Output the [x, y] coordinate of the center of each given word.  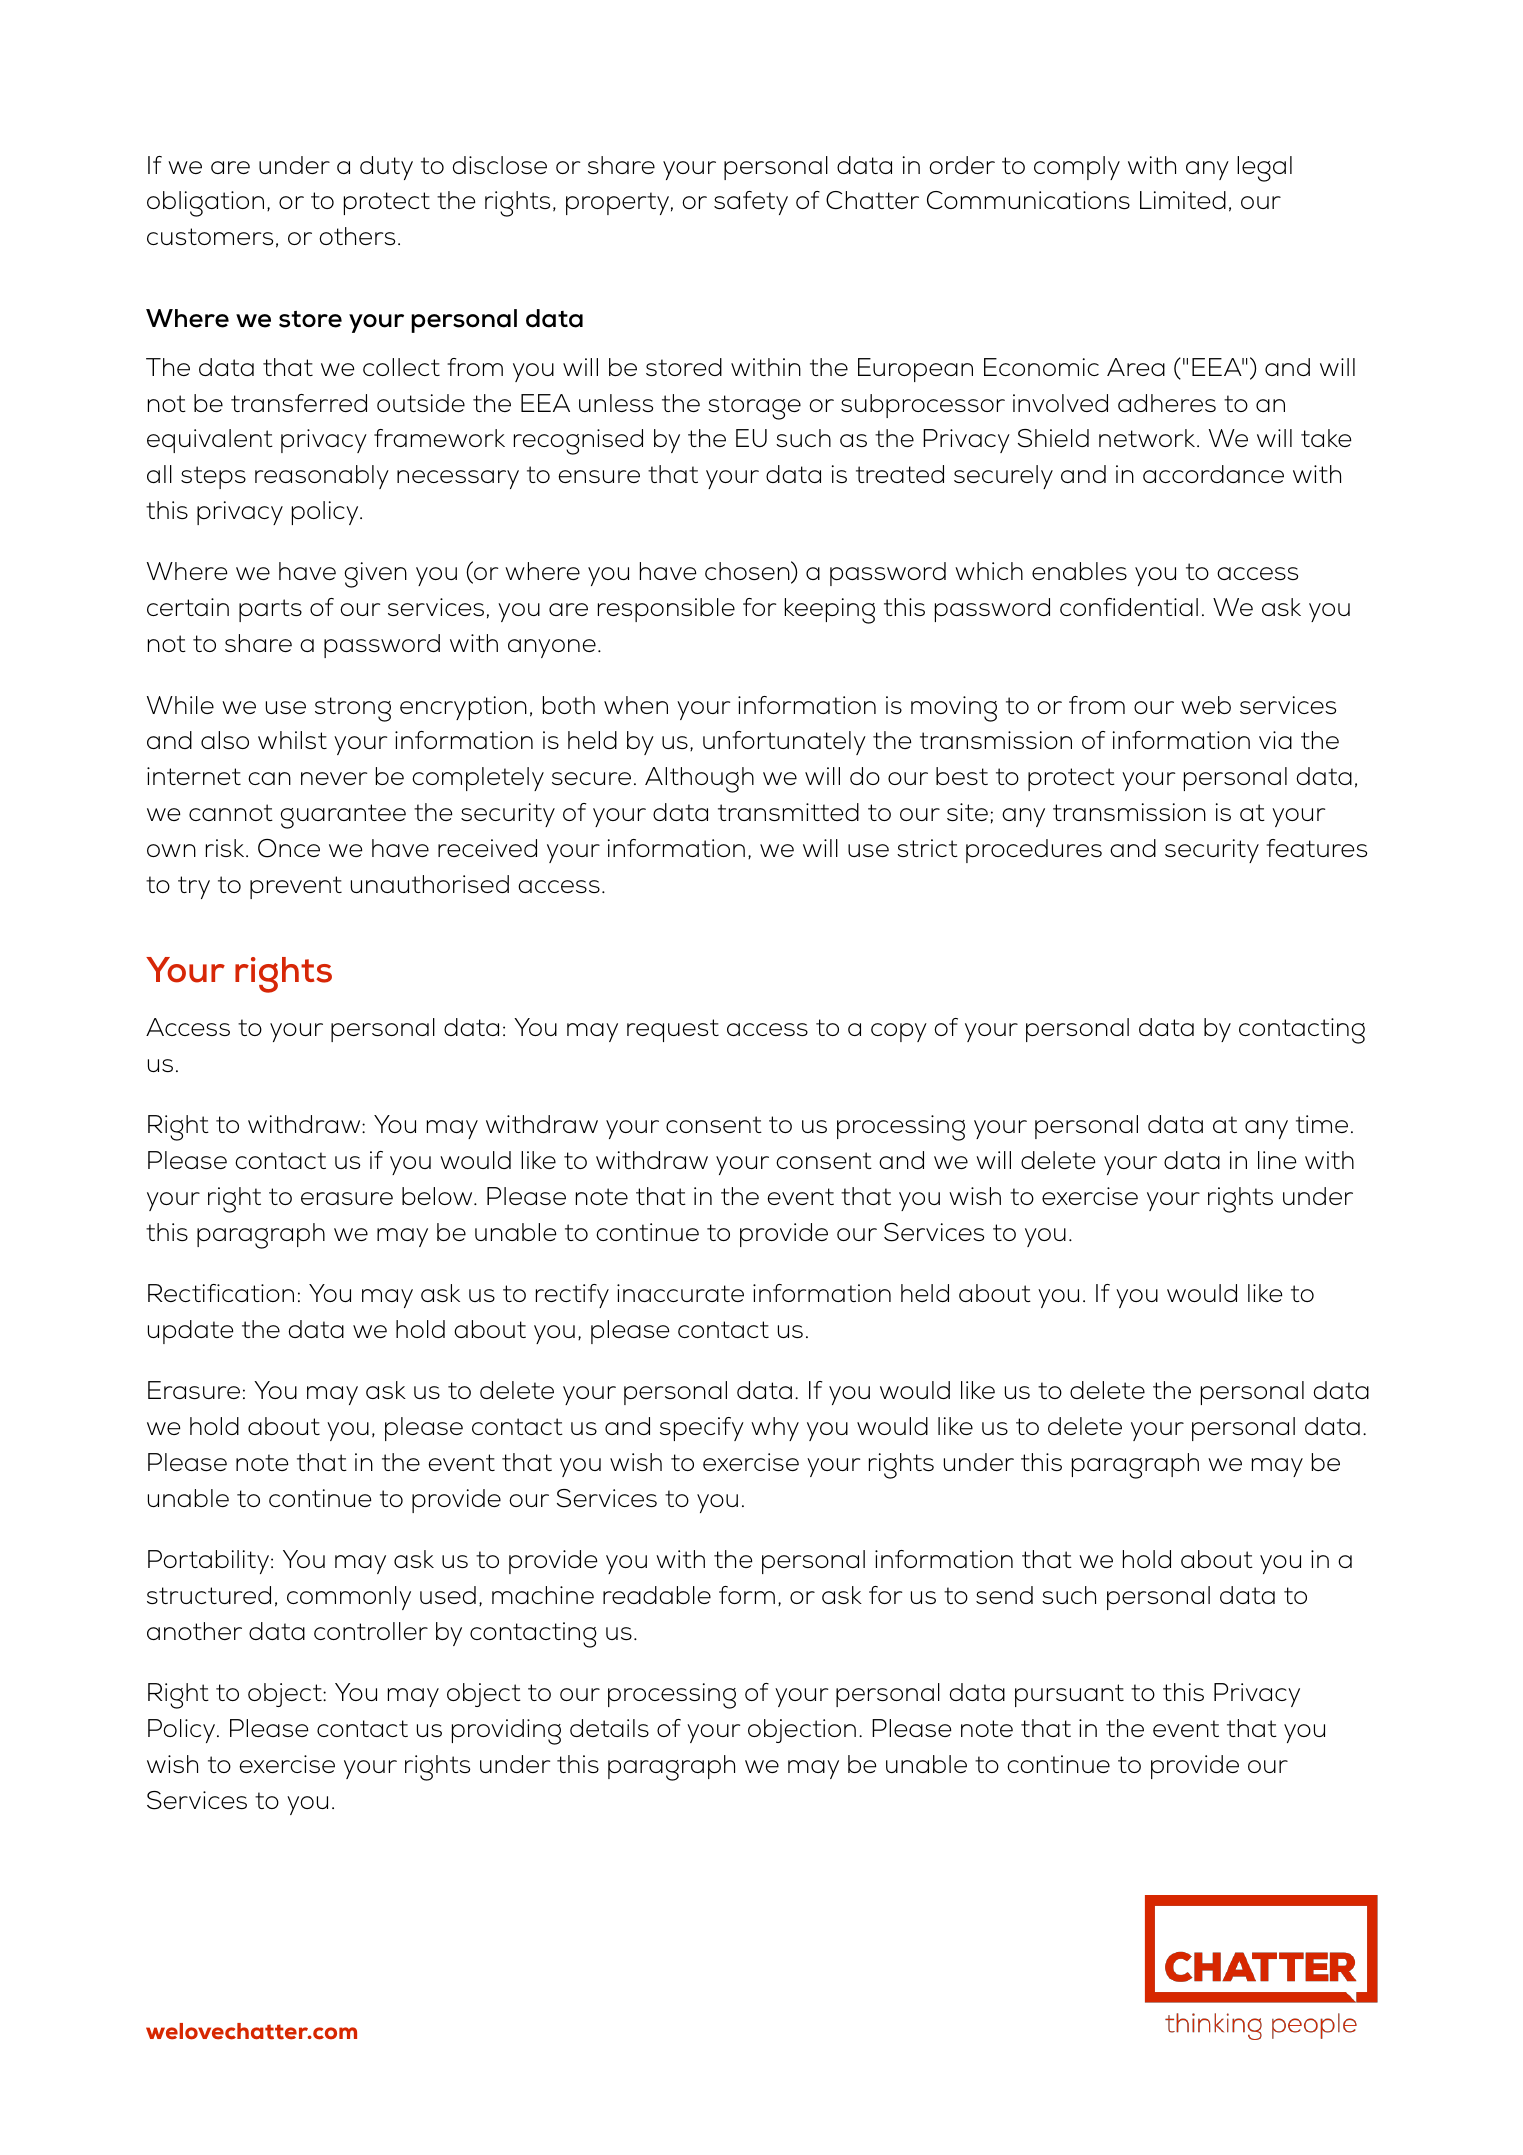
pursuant [1069, 1695]
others [357, 236]
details [609, 1728]
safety [751, 203]
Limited [1183, 200]
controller [371, 1631]
